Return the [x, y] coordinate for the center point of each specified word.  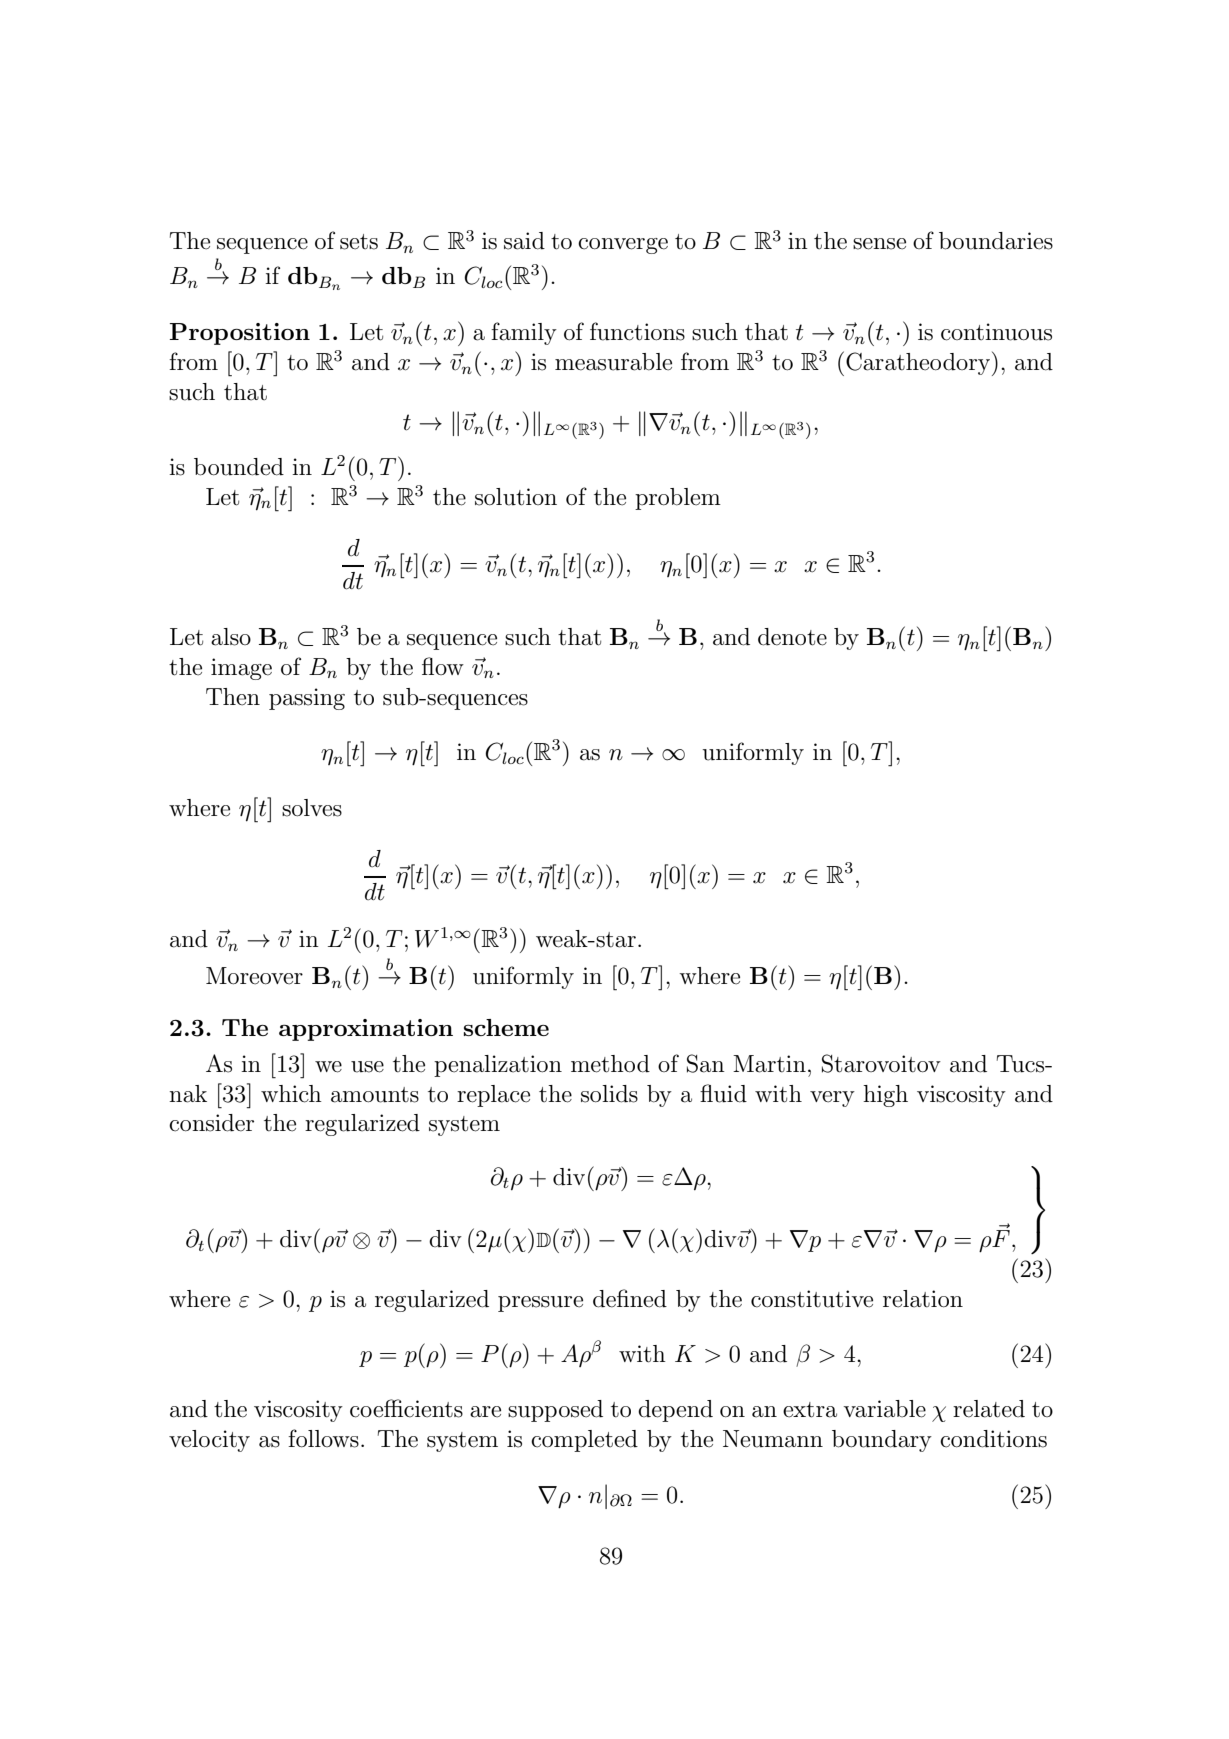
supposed [555, 1411]
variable [884, 1409]
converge [623, 246]
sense [879, 244]
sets [359, 242]
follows [323, 1438]
